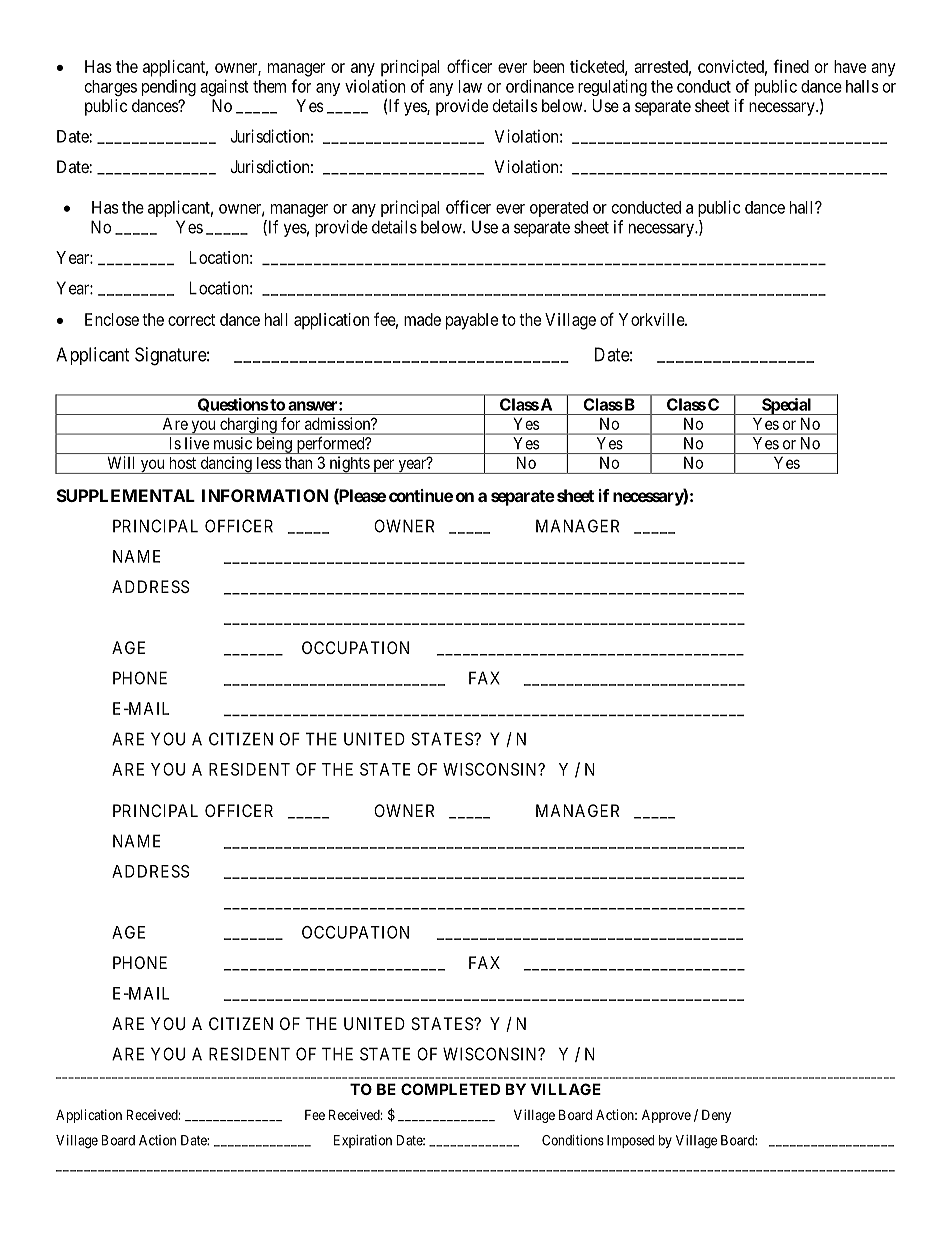  Describe the element at coordinates (183, 463) in the document. I see `host` at that location.
